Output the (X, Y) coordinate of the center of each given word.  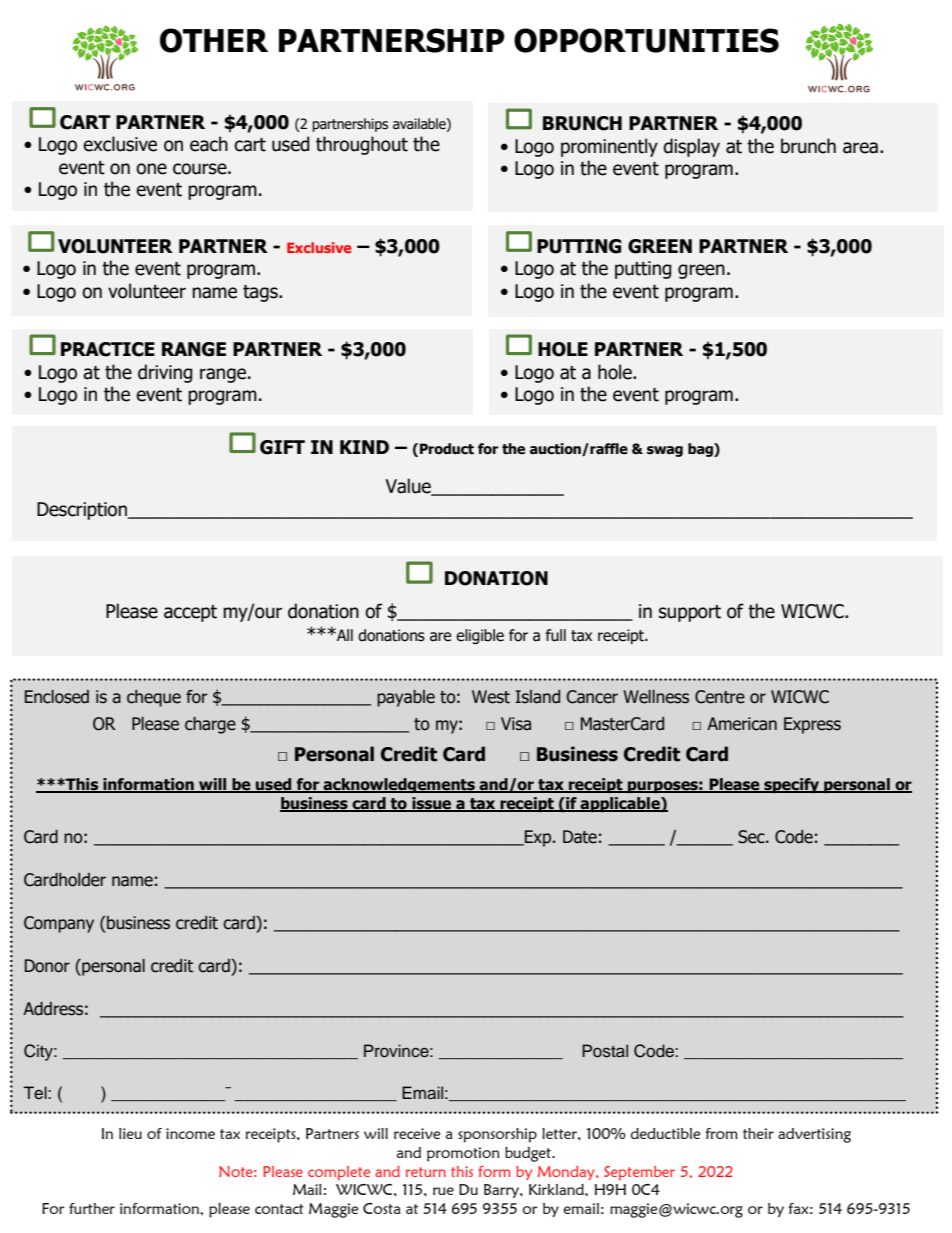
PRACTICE (108, 349)
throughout (362, 145)
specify (791, 785)
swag (665, 451)
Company (59, 924)
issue (432, 804)
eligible (480, 636)
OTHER (214, 40)
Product (447, 449)
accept (190, 613)
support (690, 613)
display (691, 147)
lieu (130, 1133)
